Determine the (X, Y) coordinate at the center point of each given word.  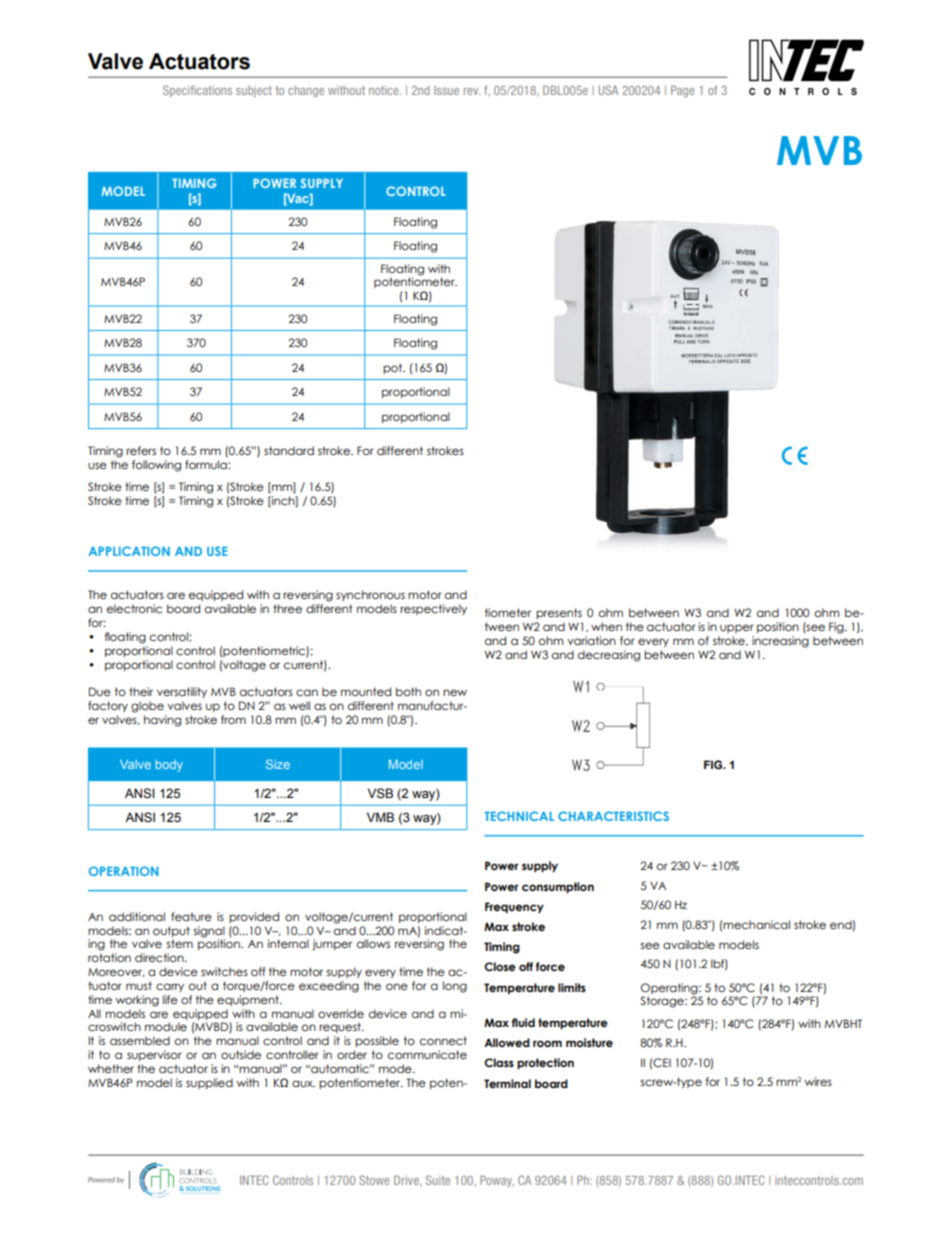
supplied (209, 1083)
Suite (438, 1180)
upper (737, 628)
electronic (134, 608)
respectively (433, 609)
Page (682, 91)
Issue (446, 90)
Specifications (197, 91)
